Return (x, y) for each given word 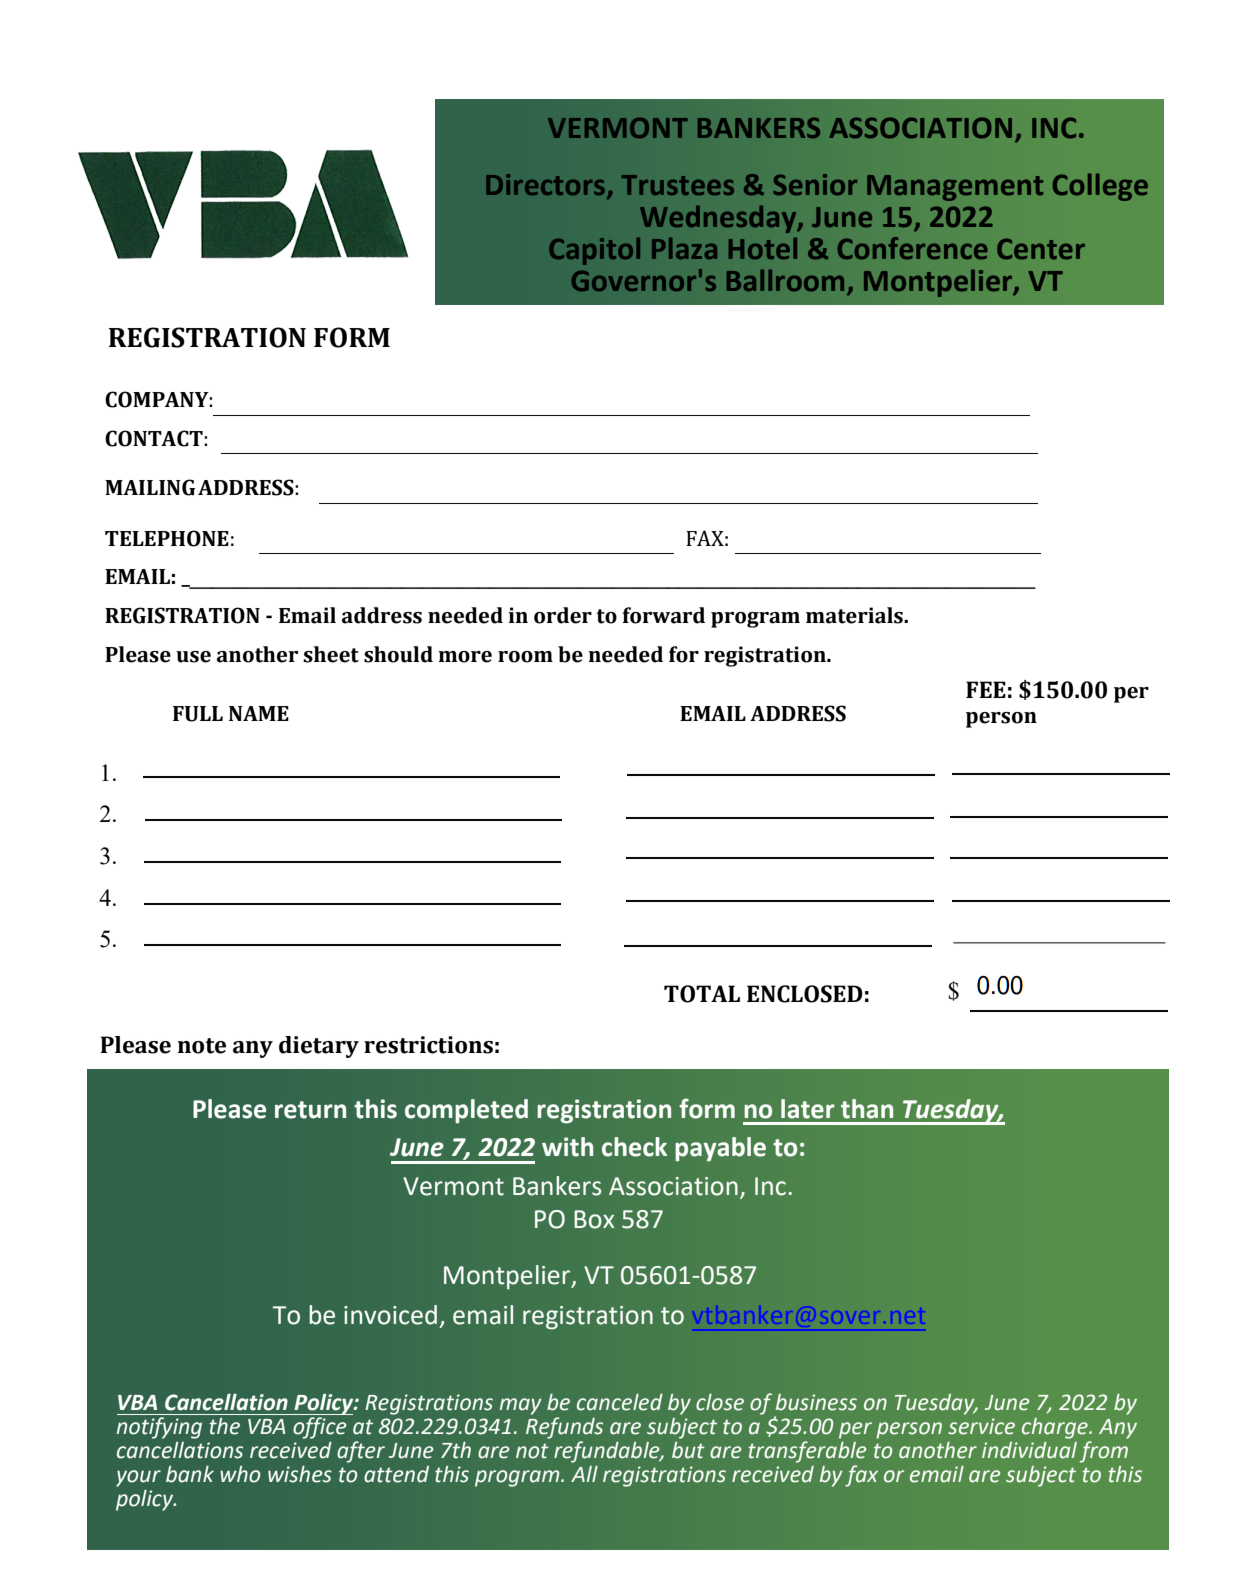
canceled (620, 1402)
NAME (259, 713)
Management (955, 188)
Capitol (594, 251)
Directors (545, 184)
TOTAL (702, 994)
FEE (986, 689)
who (240, 1474)
